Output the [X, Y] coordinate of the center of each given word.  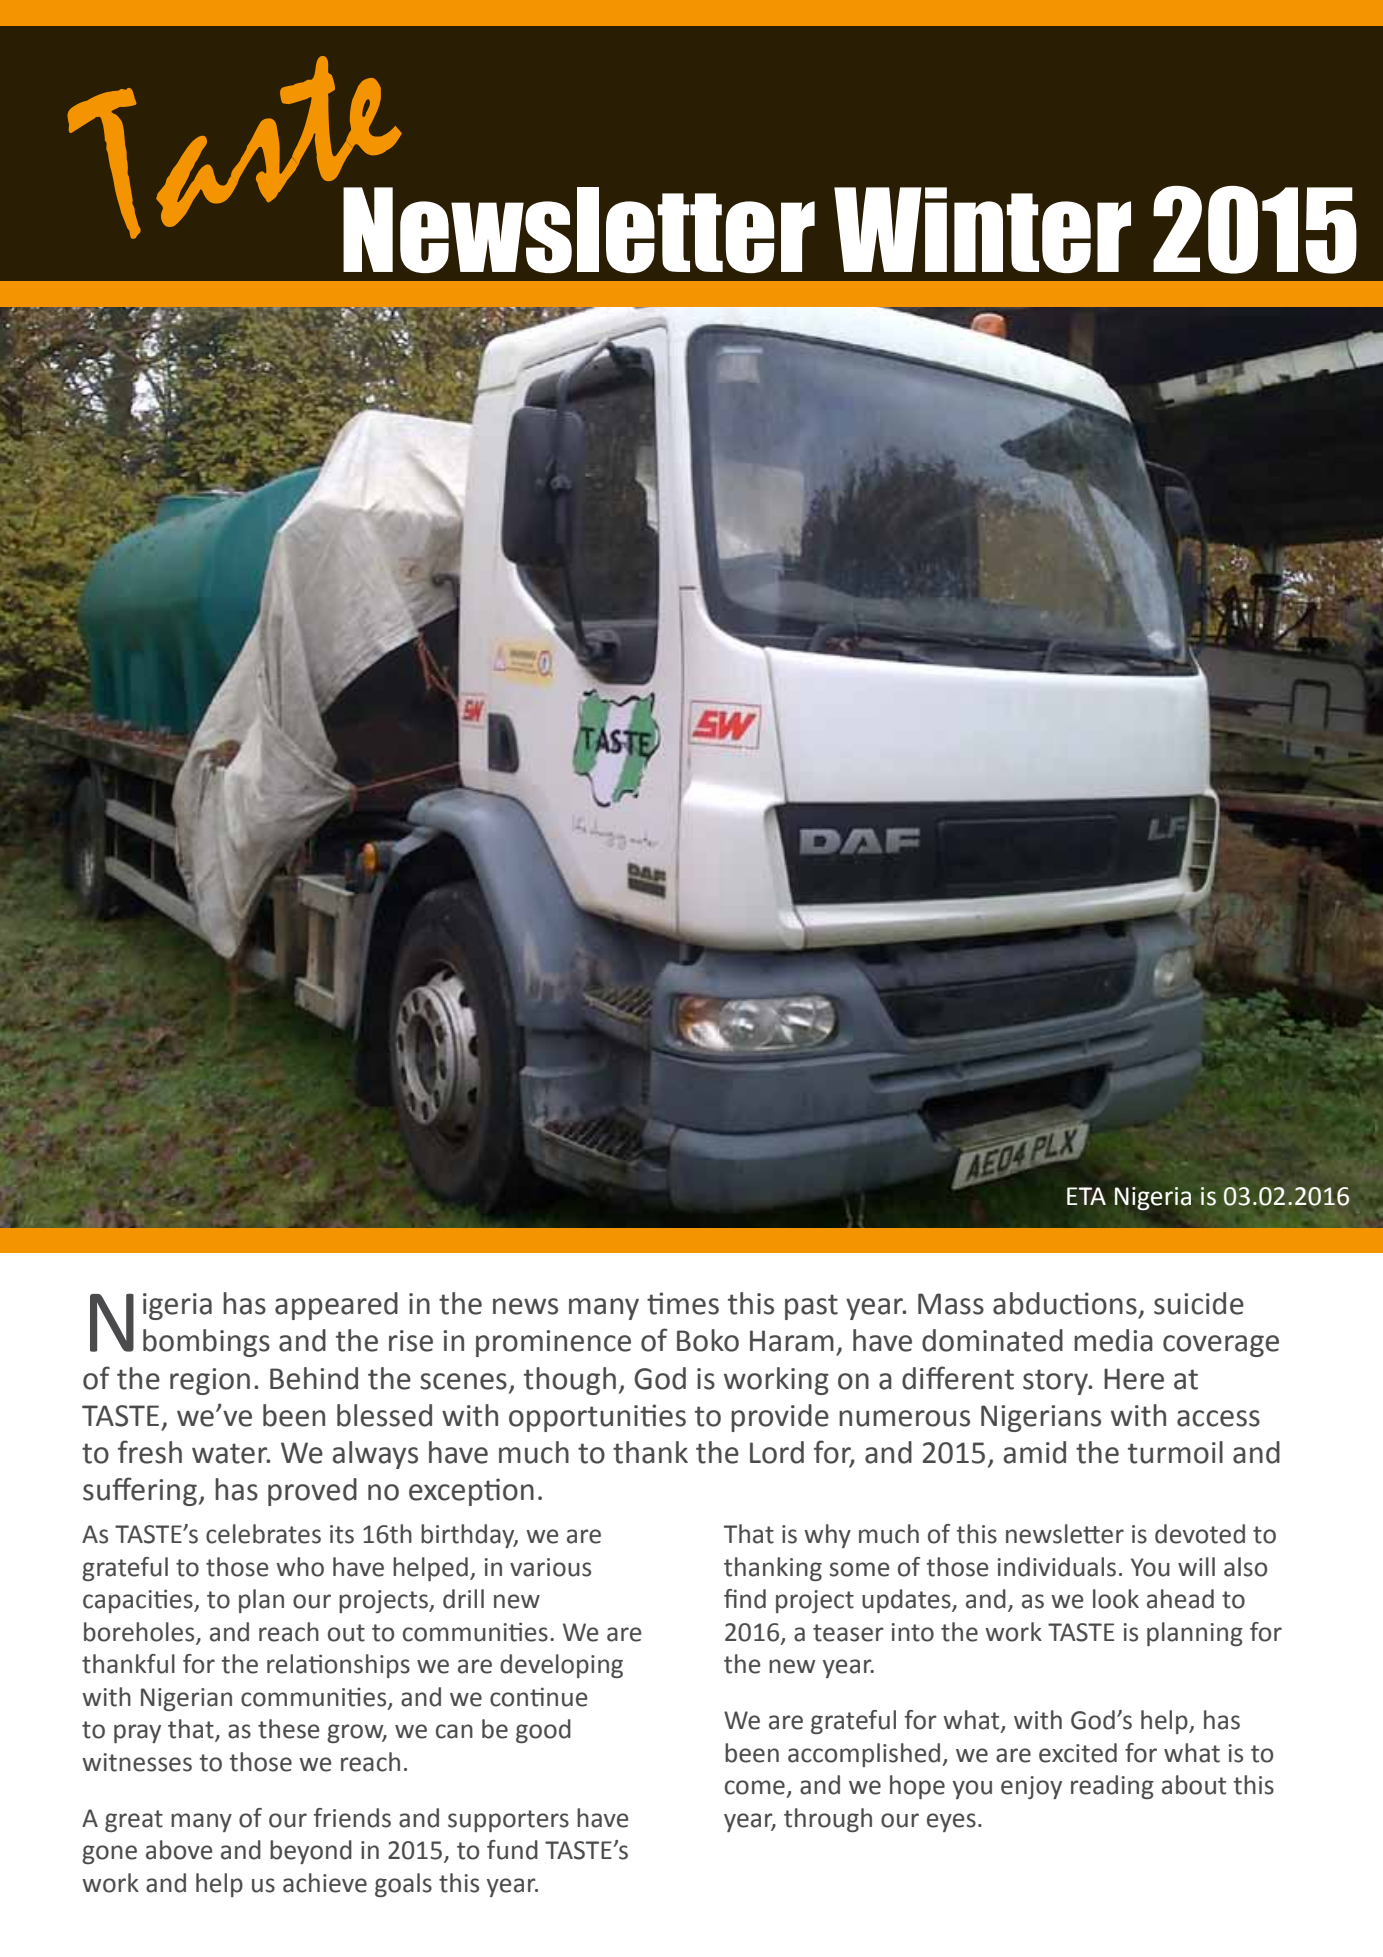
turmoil [1175, 1452]
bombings [206, 1343]
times [683, 1303]
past [811, 1307]
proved [312, 1492]
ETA [1086, 1196]
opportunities [597, 1418]
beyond [311, 1852]
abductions [1065, 1303]
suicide [1199, 1303]
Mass [951, 1304]
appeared [336, 1306]
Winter [982, 230]
